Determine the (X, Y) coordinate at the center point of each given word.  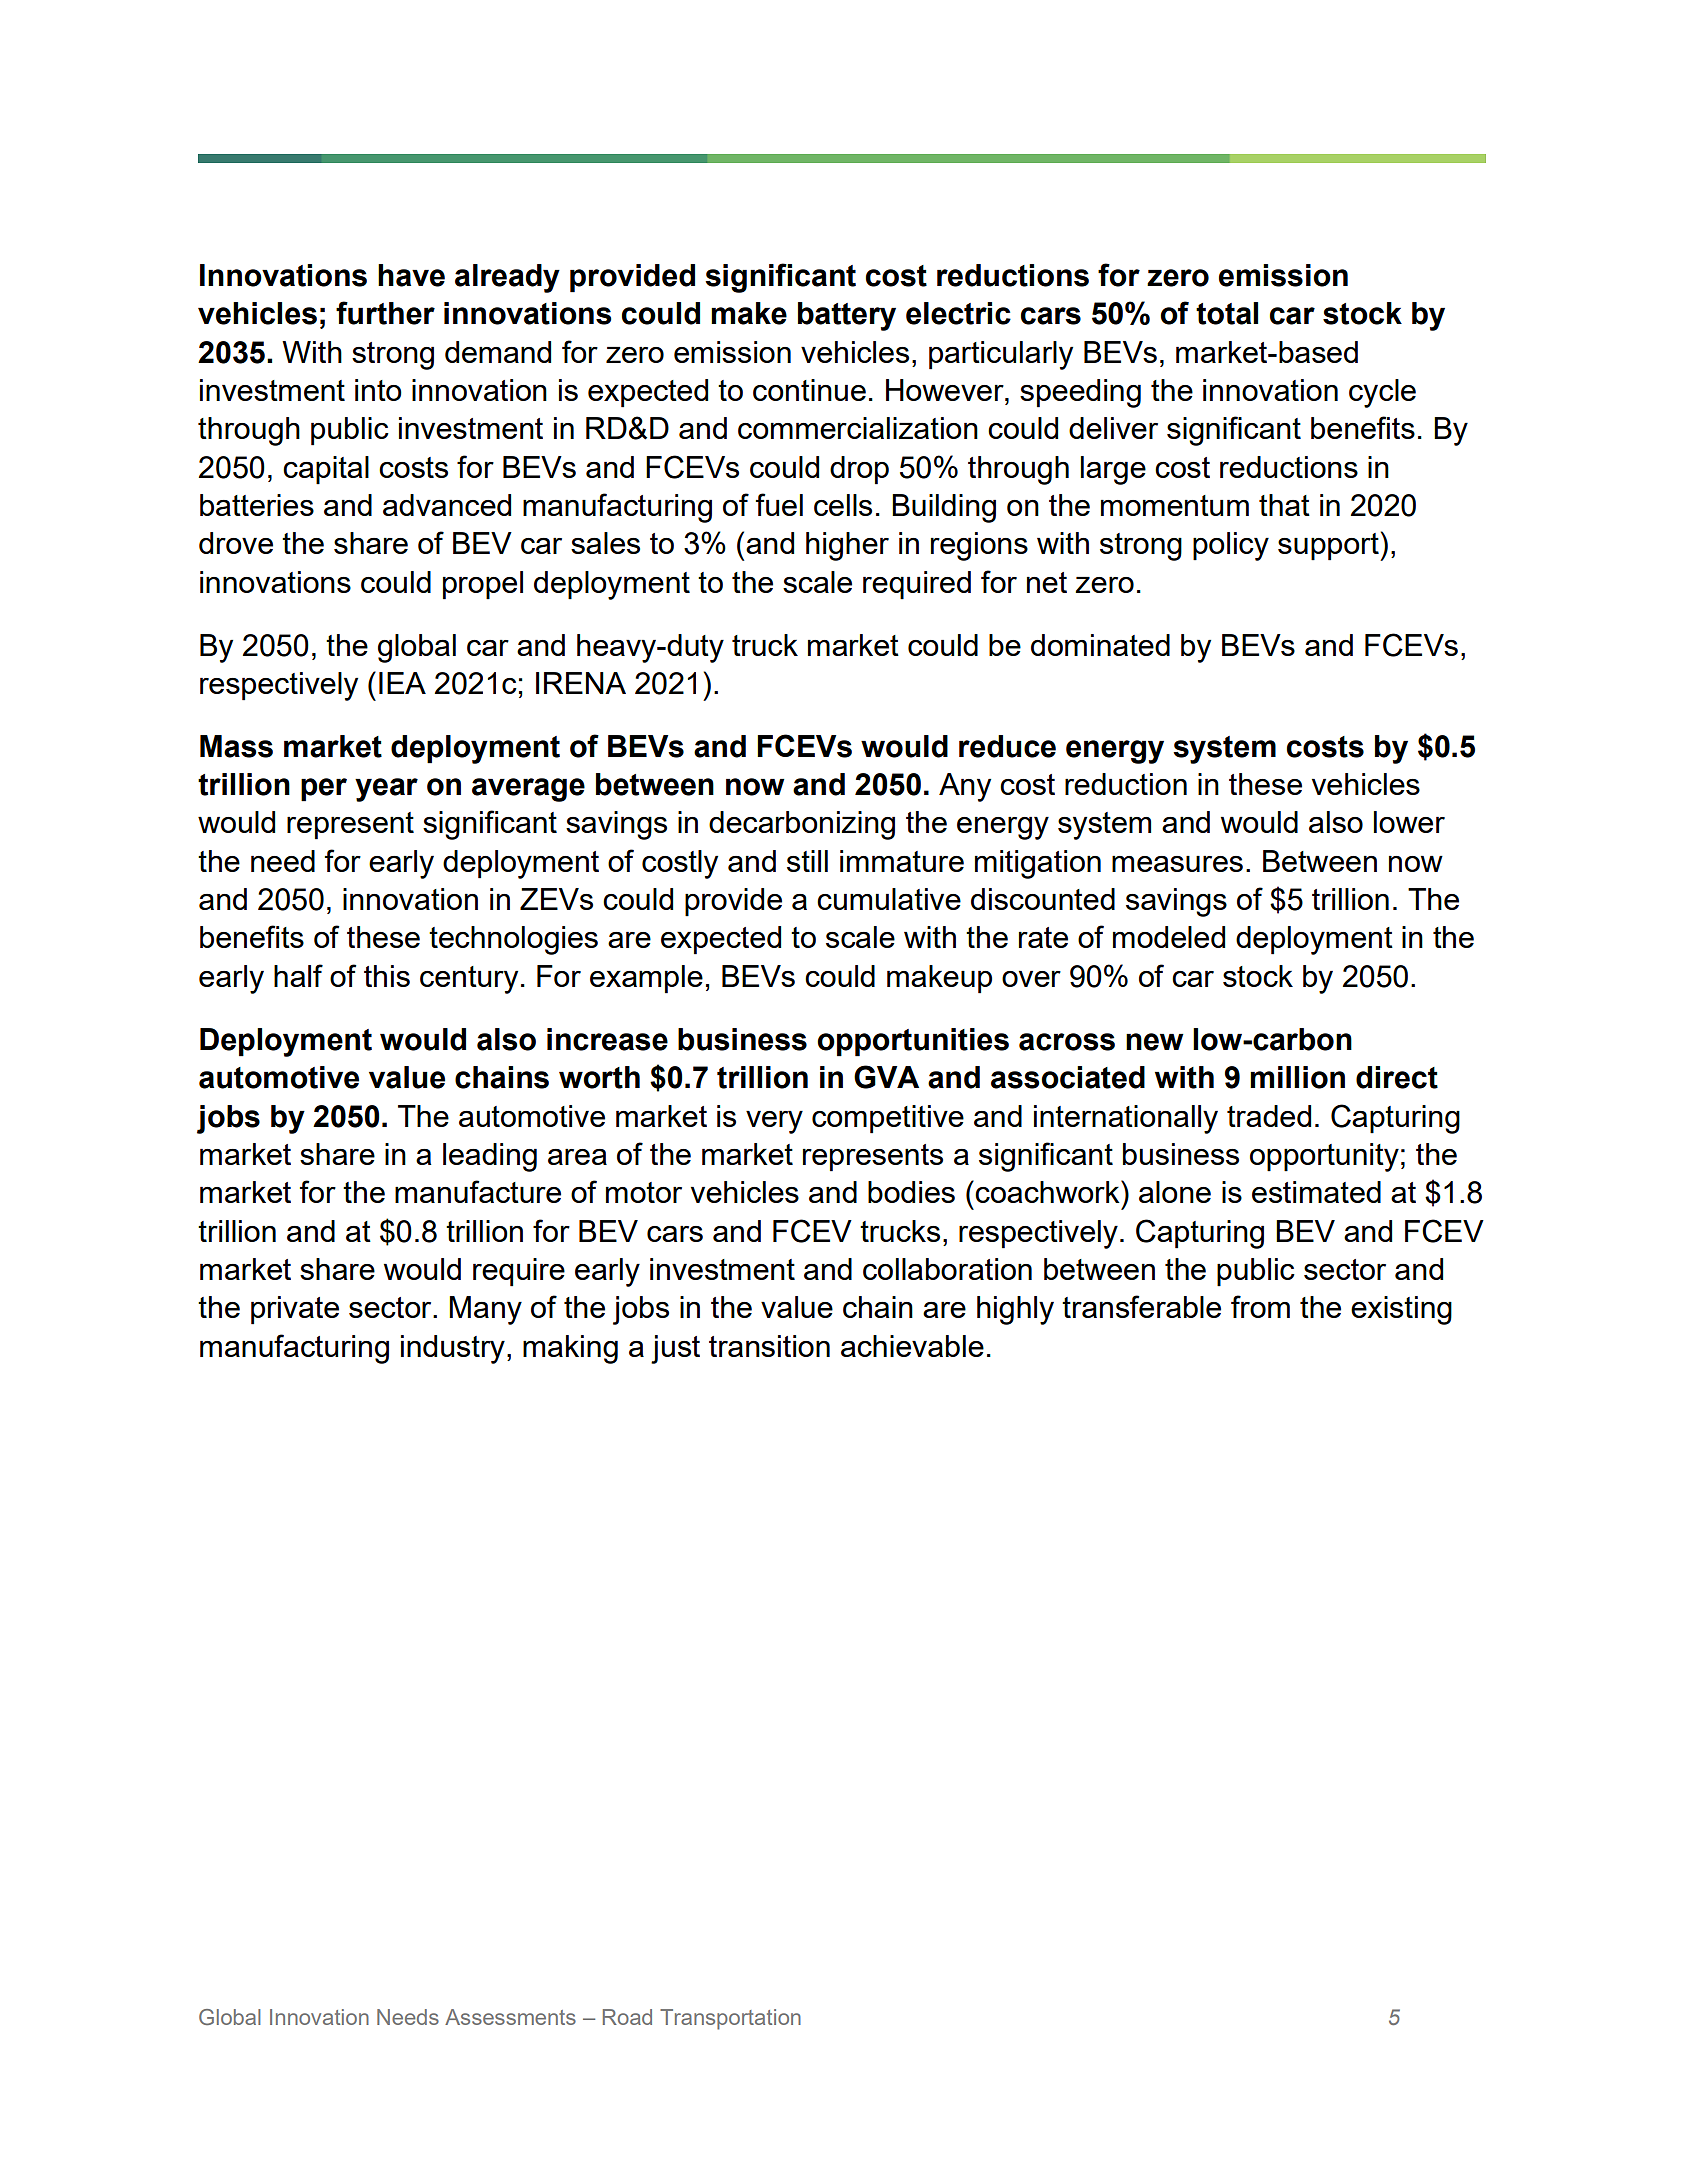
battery (847, 316)
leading (490, 1157)
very (774, 1122)
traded (1269, 1116)
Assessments (510, 2017)
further (385, 313)
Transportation (730, 2019)
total (1227, 313)
